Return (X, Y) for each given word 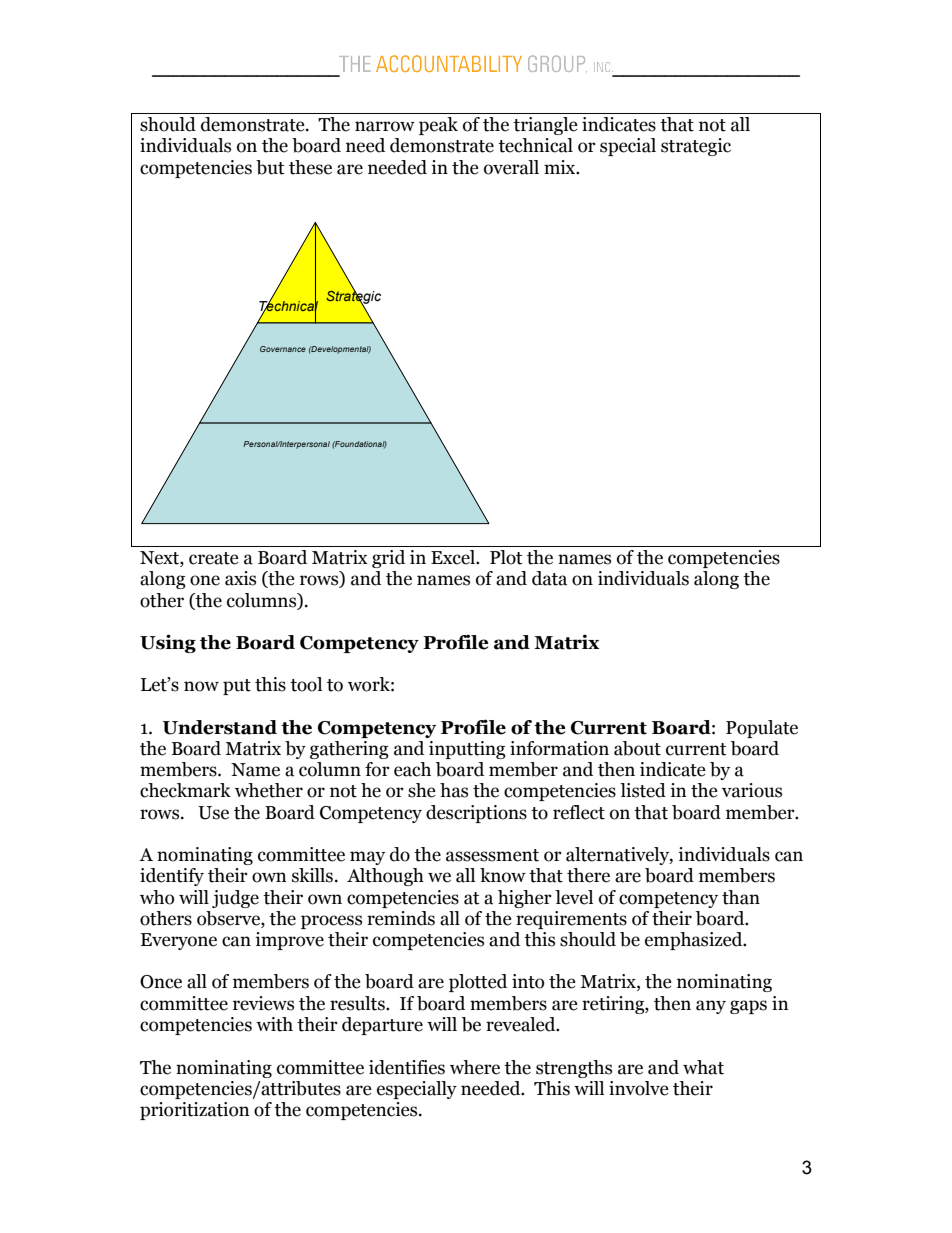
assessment (492, 855)
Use (213, 813)
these (310, 167)
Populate (762, 729)
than (741, 897)
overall (511, 167)
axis (240, 578)
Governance (283, 349)
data (549, 578)
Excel (454, 557)
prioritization (195, 1111)
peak (438, 126)
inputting (467, 750)
